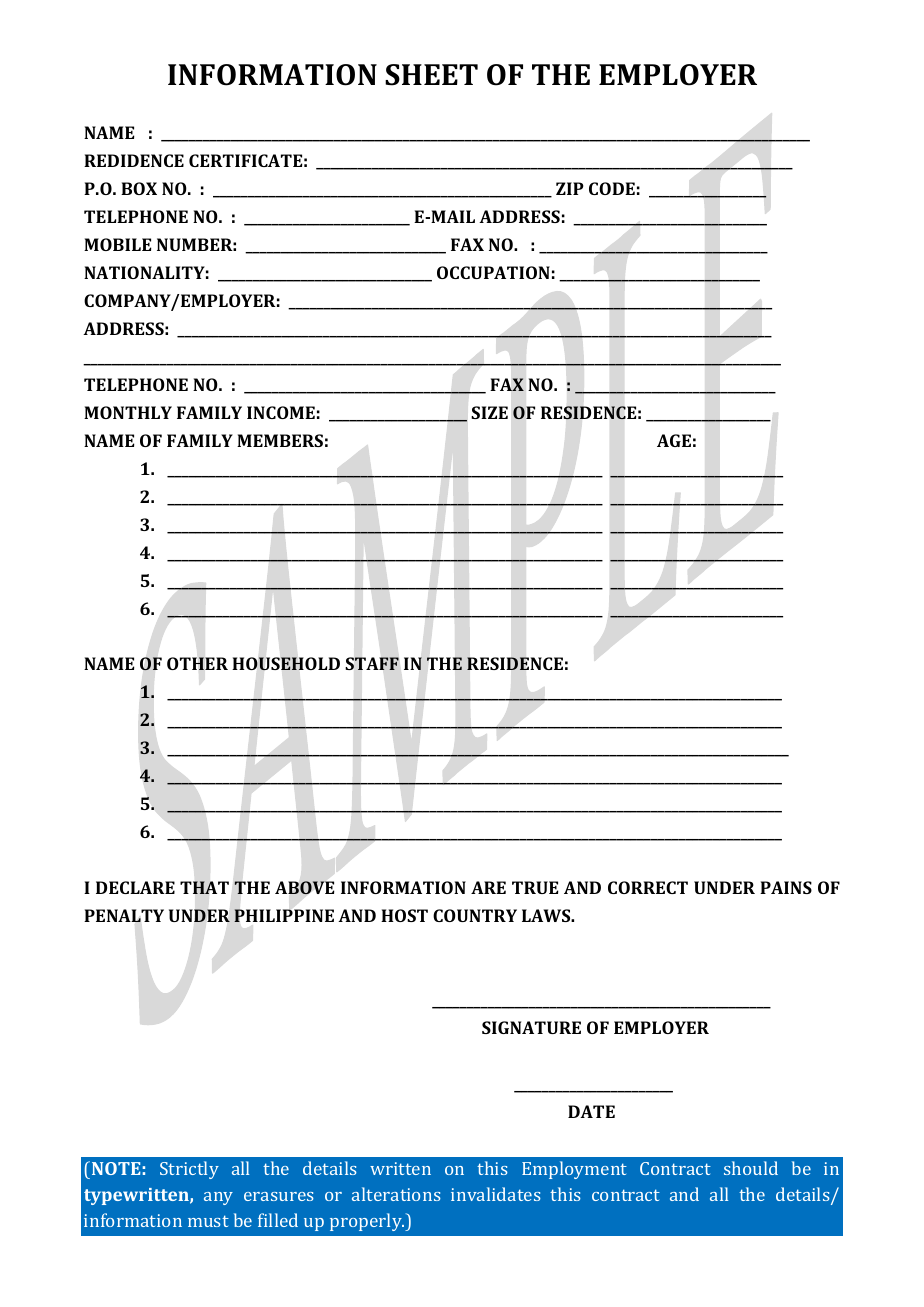 This screenshot has width=924, height=1307. What do you see at coordinates (124, 915) in the screenshot?
I see `PENALTY` at bounding box center [124, 915].
